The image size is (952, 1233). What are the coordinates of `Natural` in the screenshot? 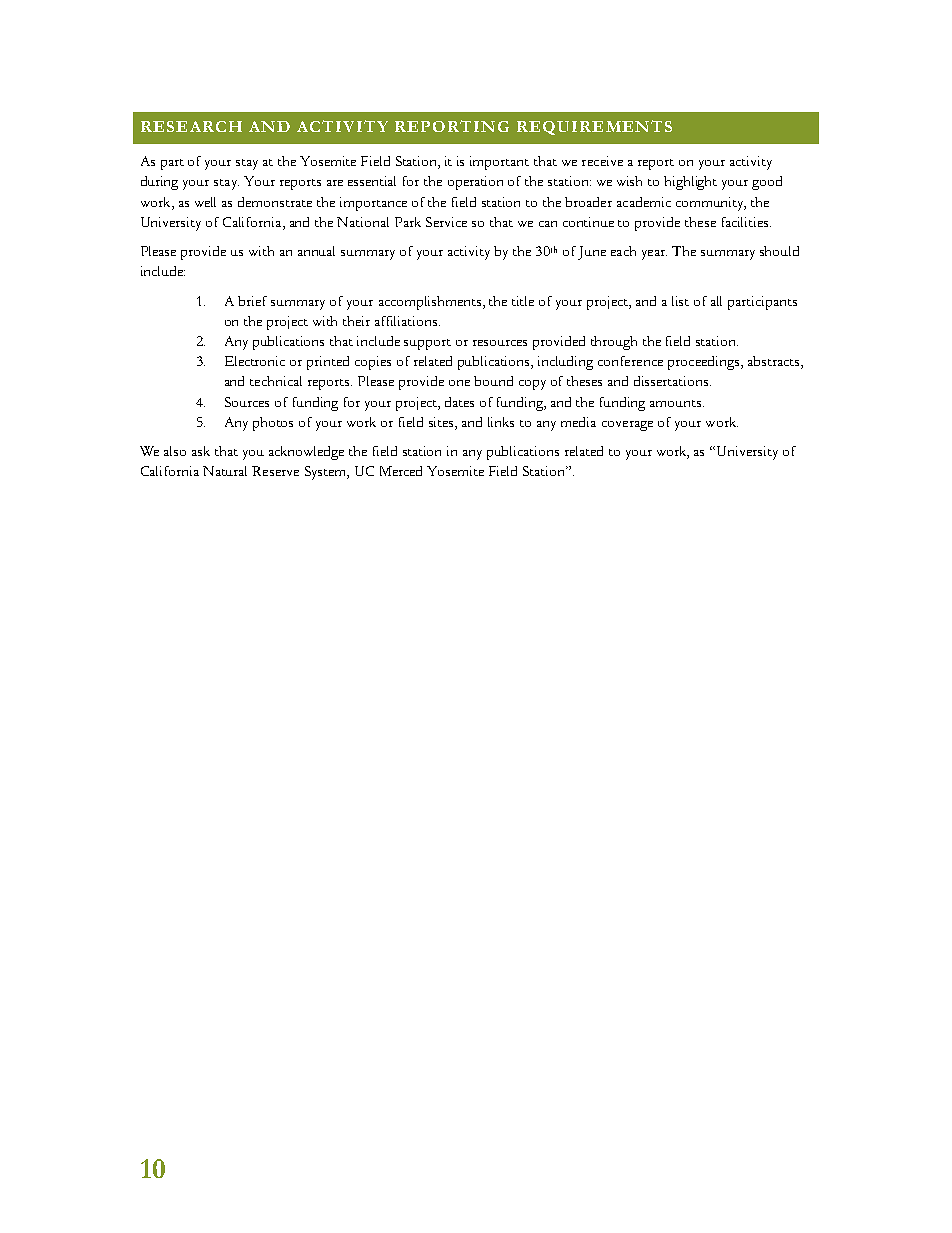 It's located at (225, 471).
